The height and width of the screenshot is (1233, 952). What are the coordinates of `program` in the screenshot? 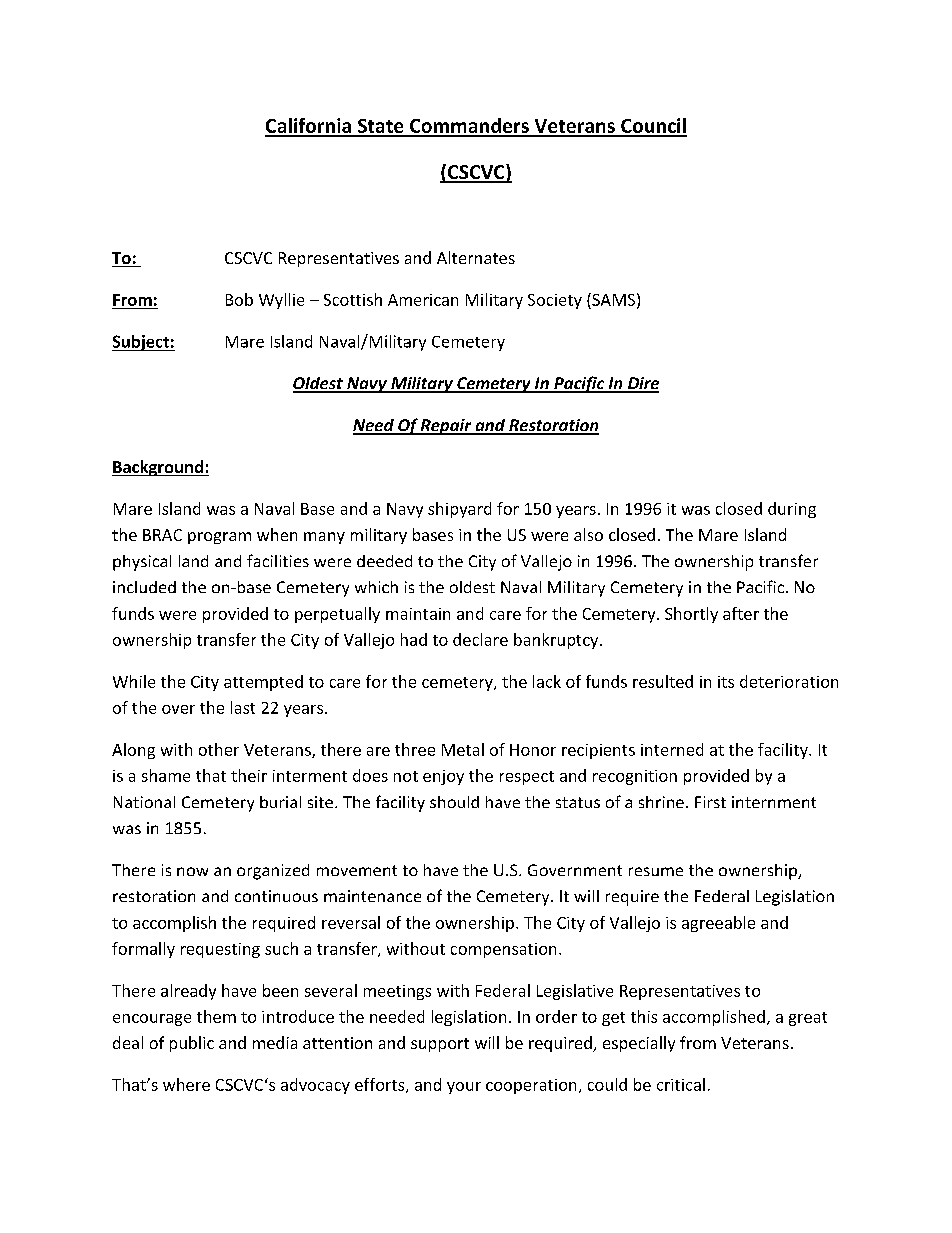 It's located at (219, 538).
